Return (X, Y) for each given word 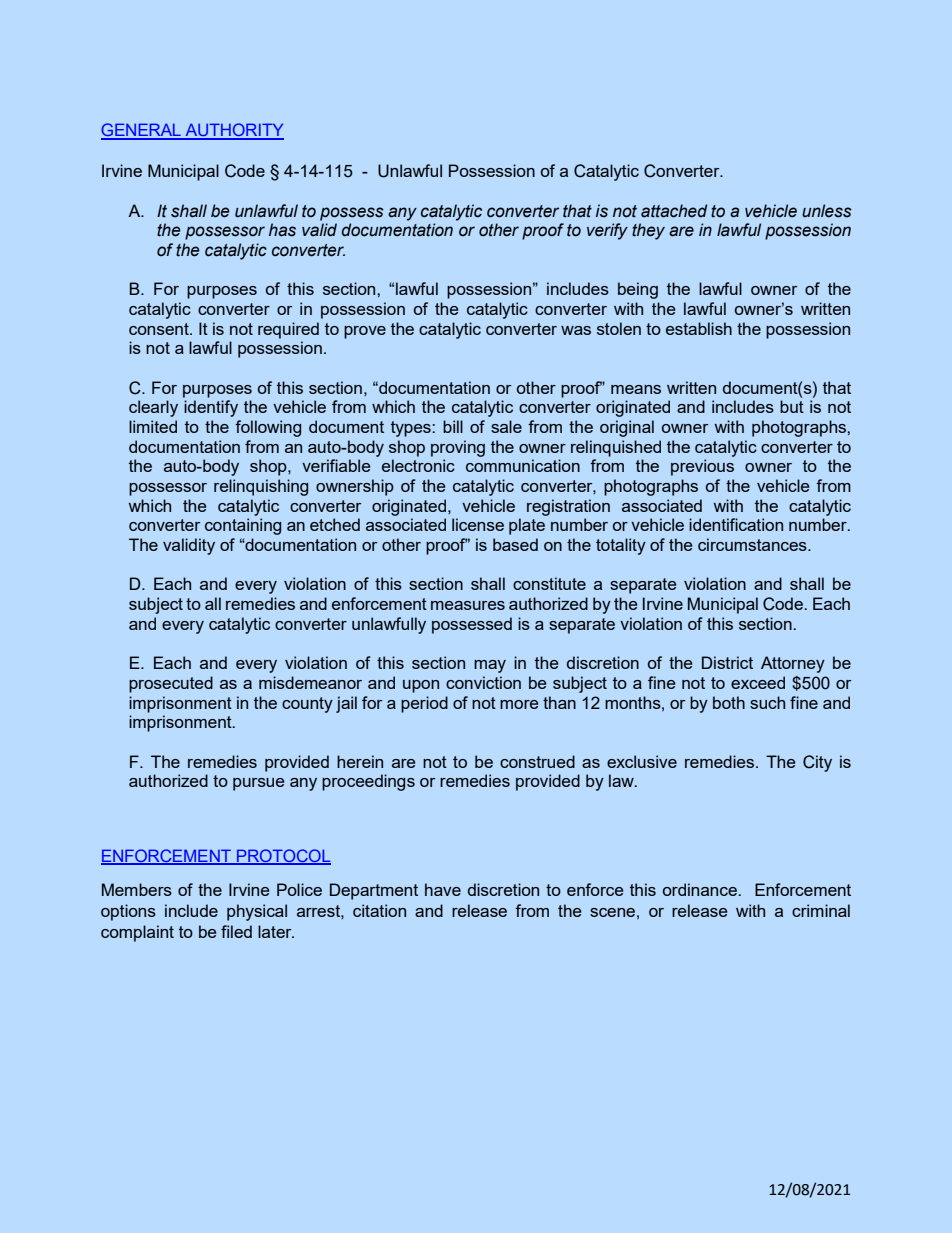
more (519, 704)
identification (736, 524)
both (729, 702)
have (443, 889)
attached (674, 211)
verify (607, 231)
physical (257, 912)
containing (243, 526)
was (576, 330)
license (478, 524)
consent (160, 329)
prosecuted (171, 684)
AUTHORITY (233, 131)
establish (699, 328)
